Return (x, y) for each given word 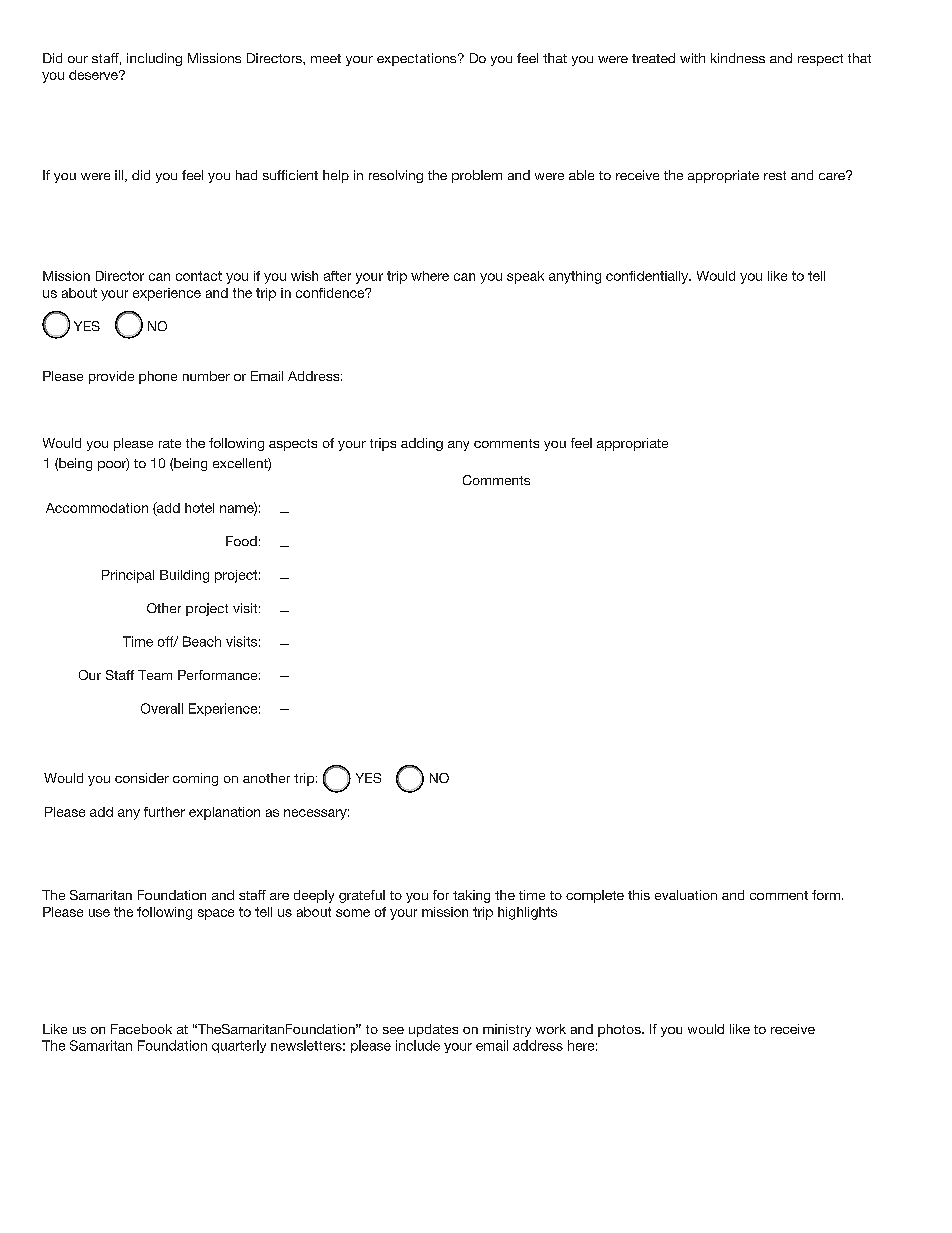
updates (433, 1030)
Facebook (141, 1029)
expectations (418, 59)
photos (620, 1030)
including (154, 59)
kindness (738, 58)
